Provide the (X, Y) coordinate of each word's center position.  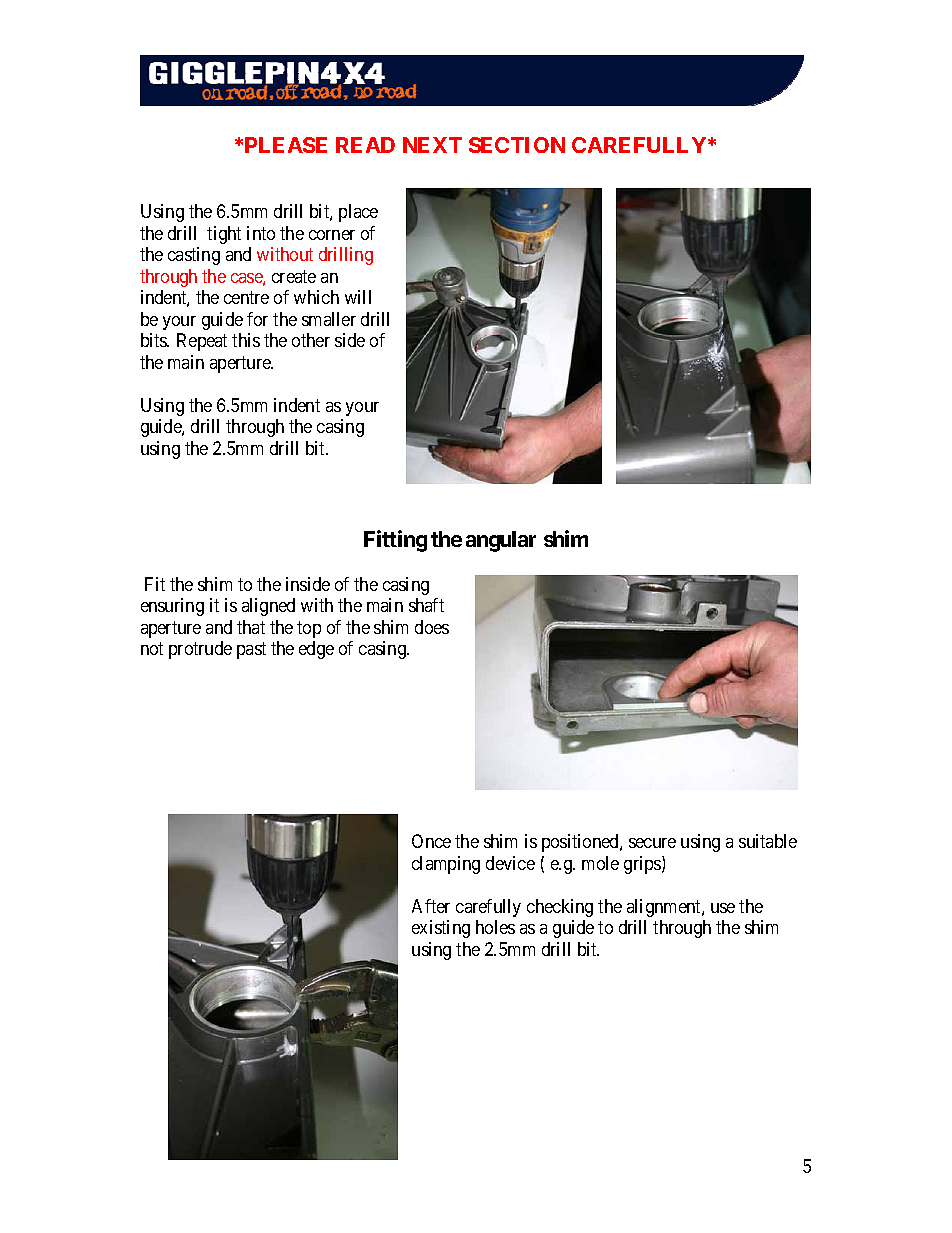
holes (495, 927)
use (723, 908)
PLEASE (286, 145)
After (431, 906)
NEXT (432, 145)
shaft (426, 605)
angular (501, 541)
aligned (268, 607)
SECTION (517, 145)
